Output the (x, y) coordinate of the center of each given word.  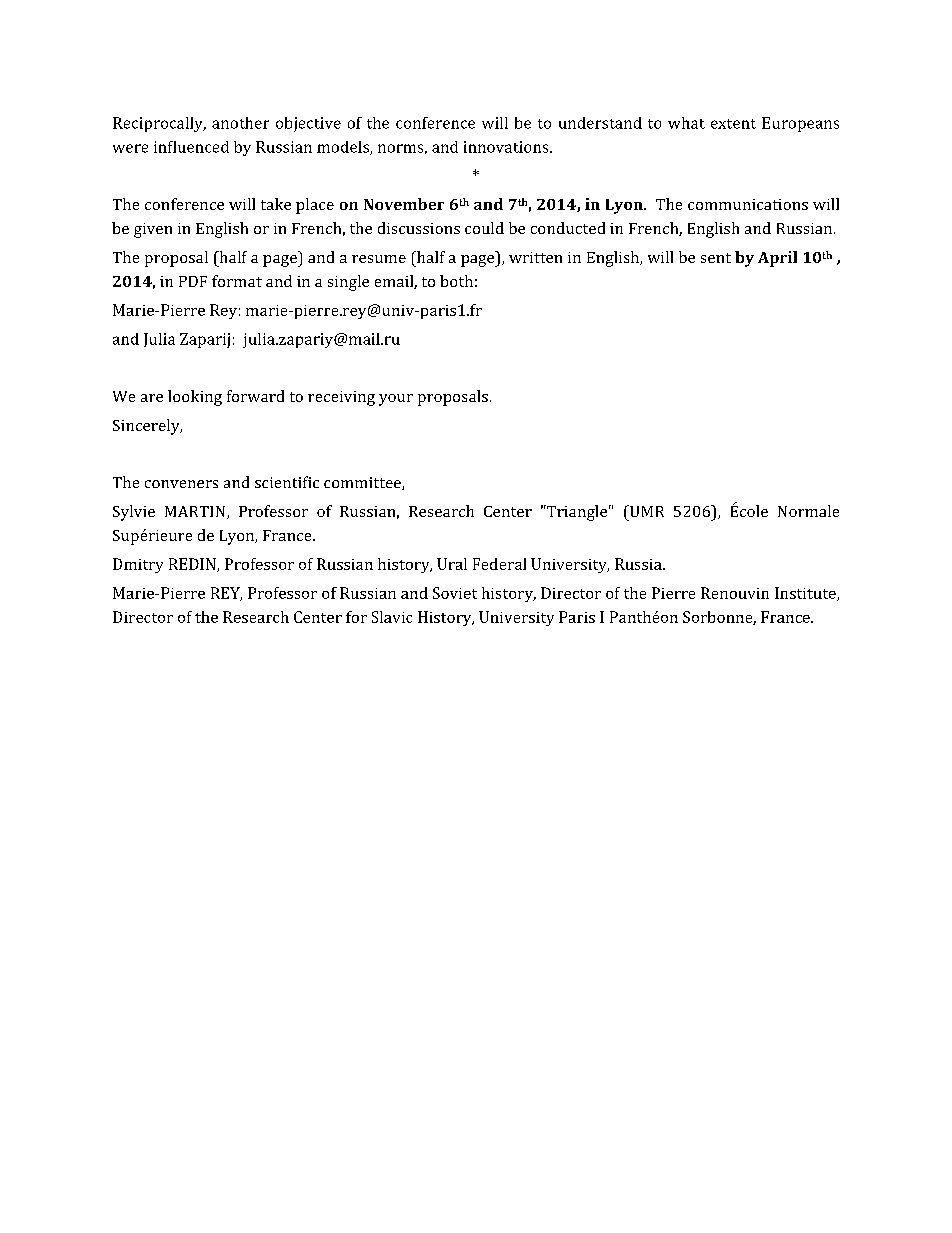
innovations (507, 147)
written (535, 257)
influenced (191, 147)
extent (733, 124)
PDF (193, 281)
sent (716, 258)
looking (195, 398)
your (396, 400)
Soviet (455, 593)
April (777, 259)
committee (363, 483)
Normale (808, 511)
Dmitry (138, 565)
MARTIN (196, 512)
